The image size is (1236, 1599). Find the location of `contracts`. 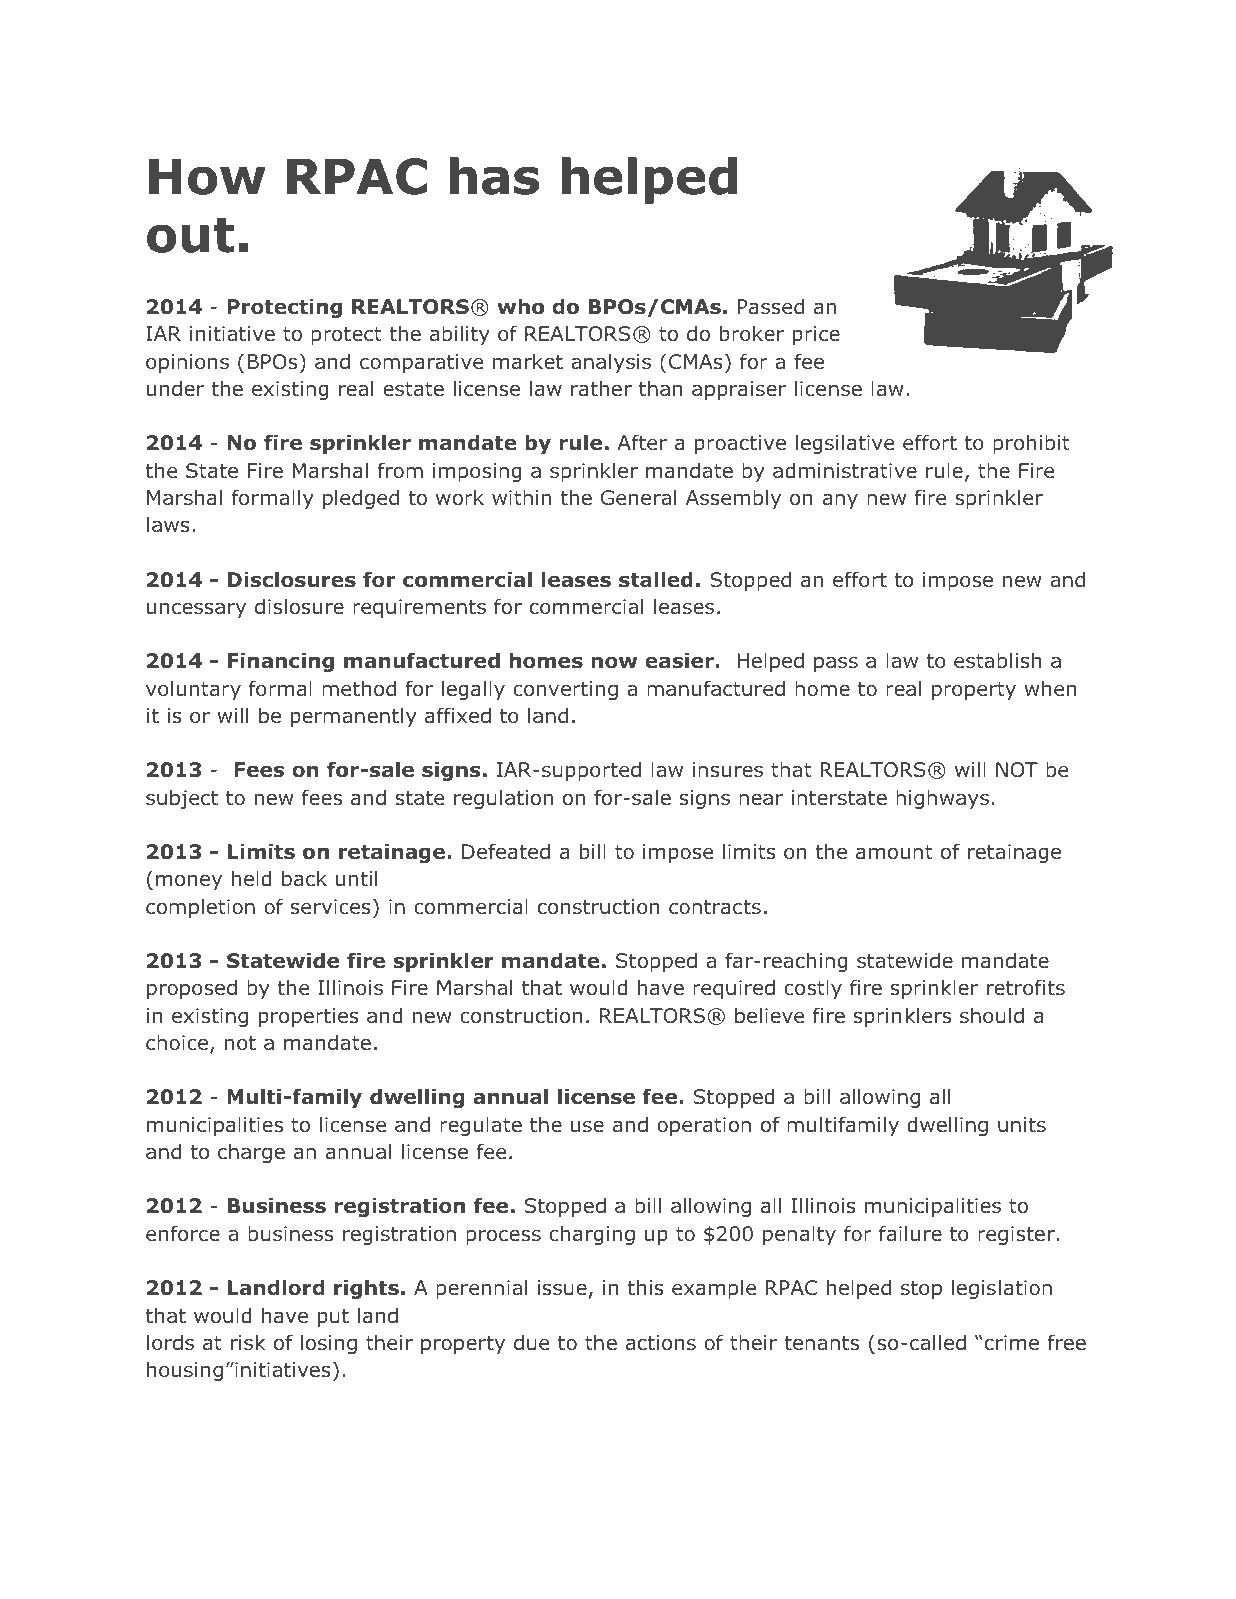

contracts is located at coordinates (715, 907).
